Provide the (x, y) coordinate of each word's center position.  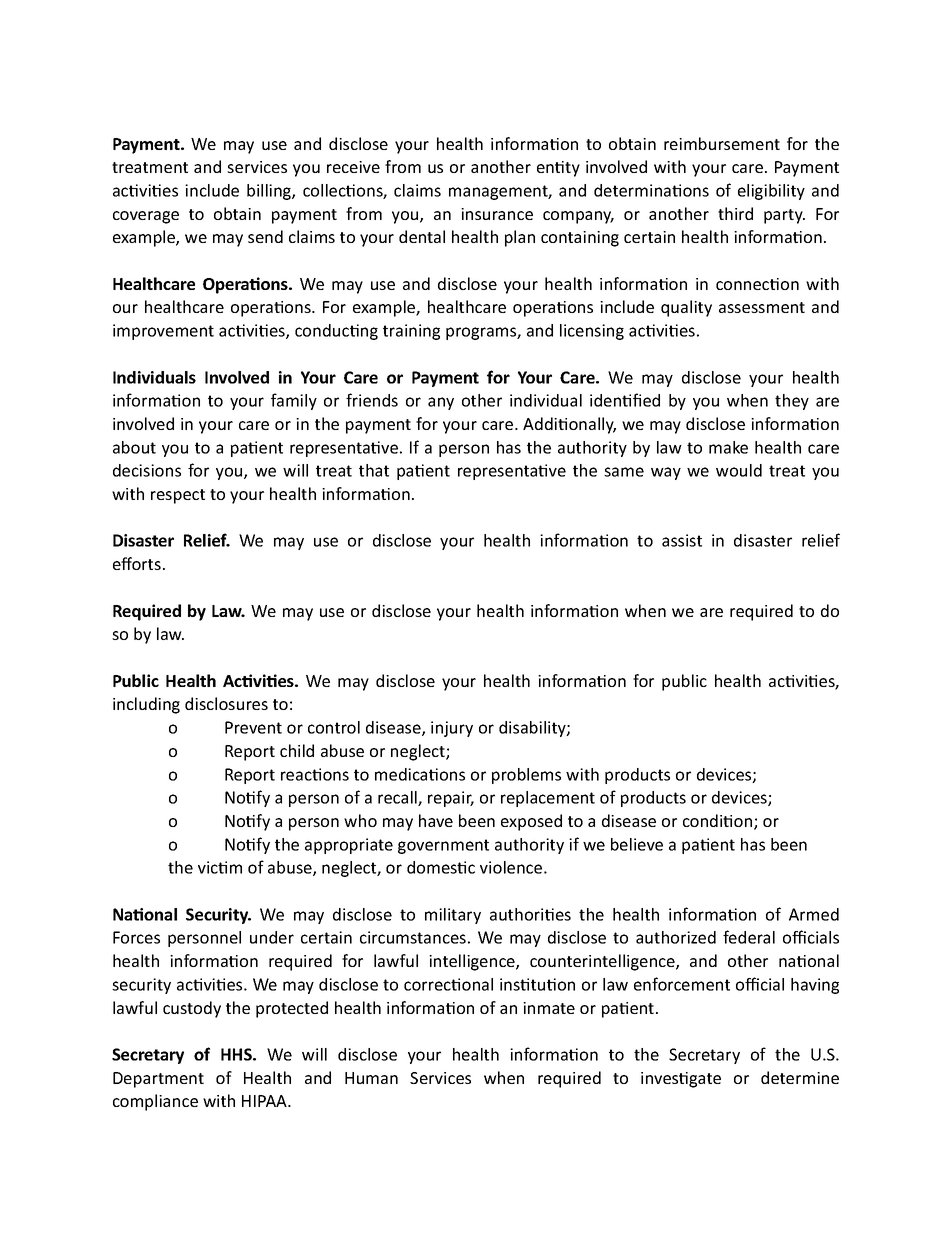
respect (178, 496)
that (374, 470)
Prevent (253, 727)
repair (451, 799)
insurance (497, 214)
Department (158, 1080)
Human (371, 1078)
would (739, 470)
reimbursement (722, 143)
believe (637, 844)
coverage (146, 217)
